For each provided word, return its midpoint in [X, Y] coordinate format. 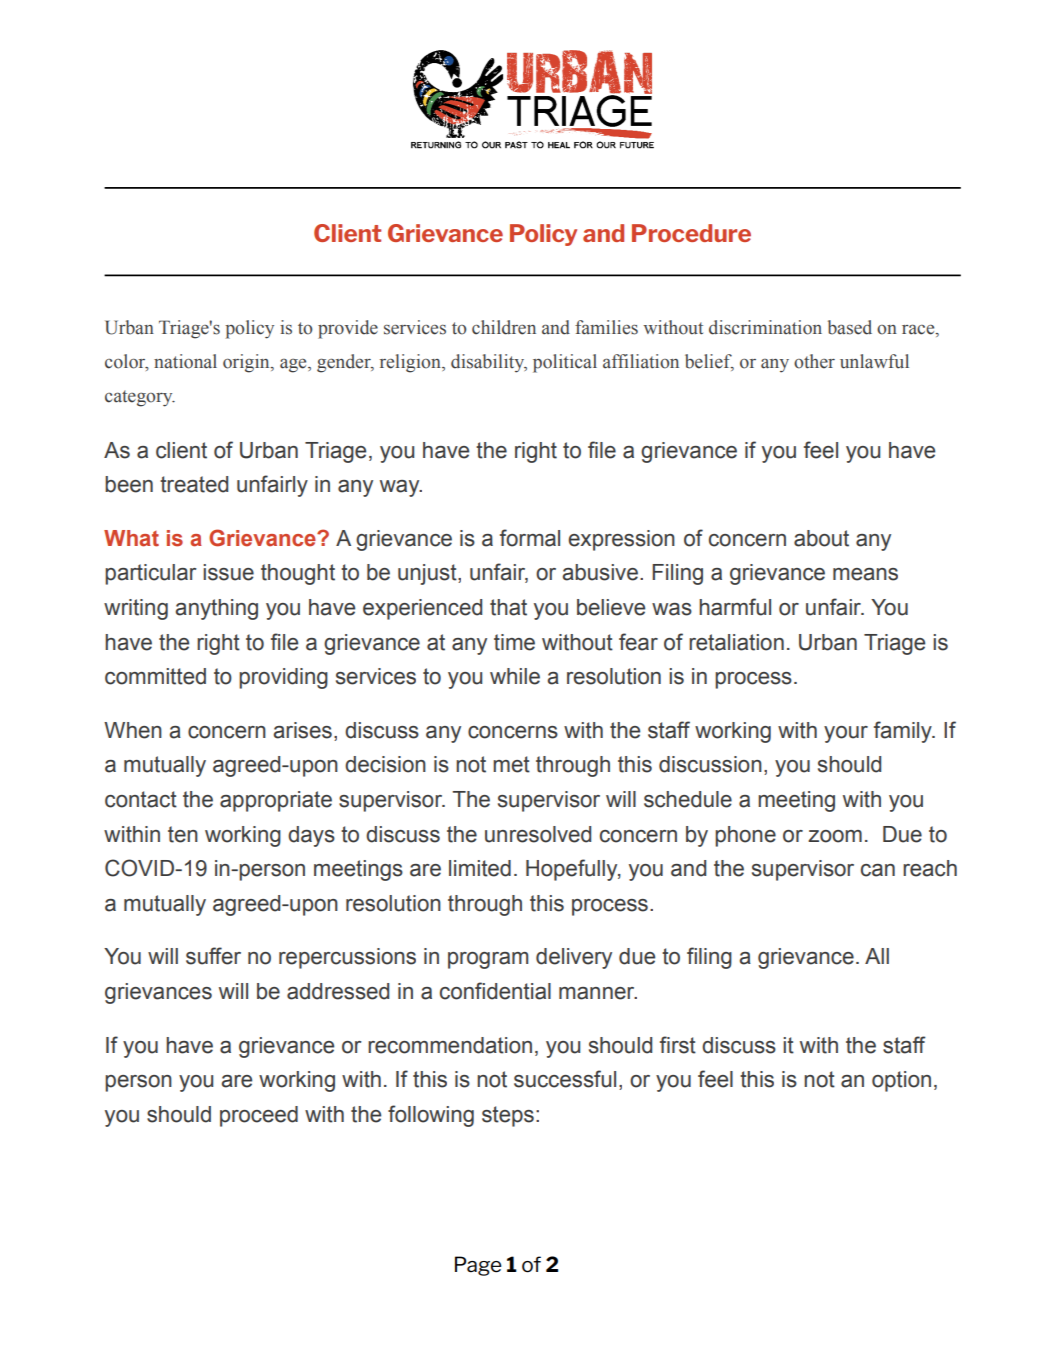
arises [302, 730]
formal [530, 538]
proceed [259, 1116]
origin [247, 363]
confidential [495, 991]
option [901, 1081]
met [511, 764]
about [821, 538]
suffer [213, 956]
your [846, 734]
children [504, 327]
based [850, 327]
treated [194, 484]
